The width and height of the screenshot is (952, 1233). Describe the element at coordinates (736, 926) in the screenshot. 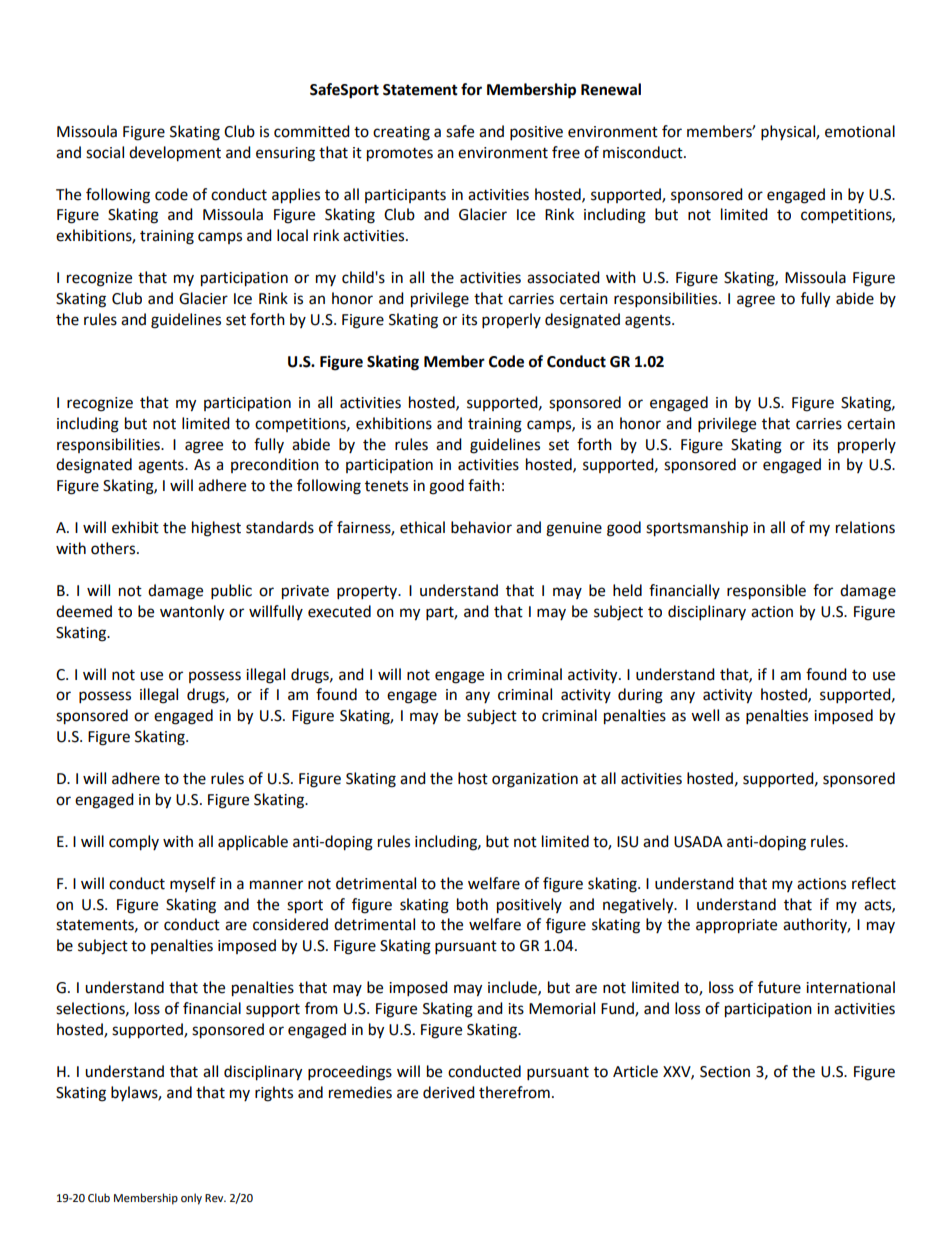

I see `appropriate` at that location.
